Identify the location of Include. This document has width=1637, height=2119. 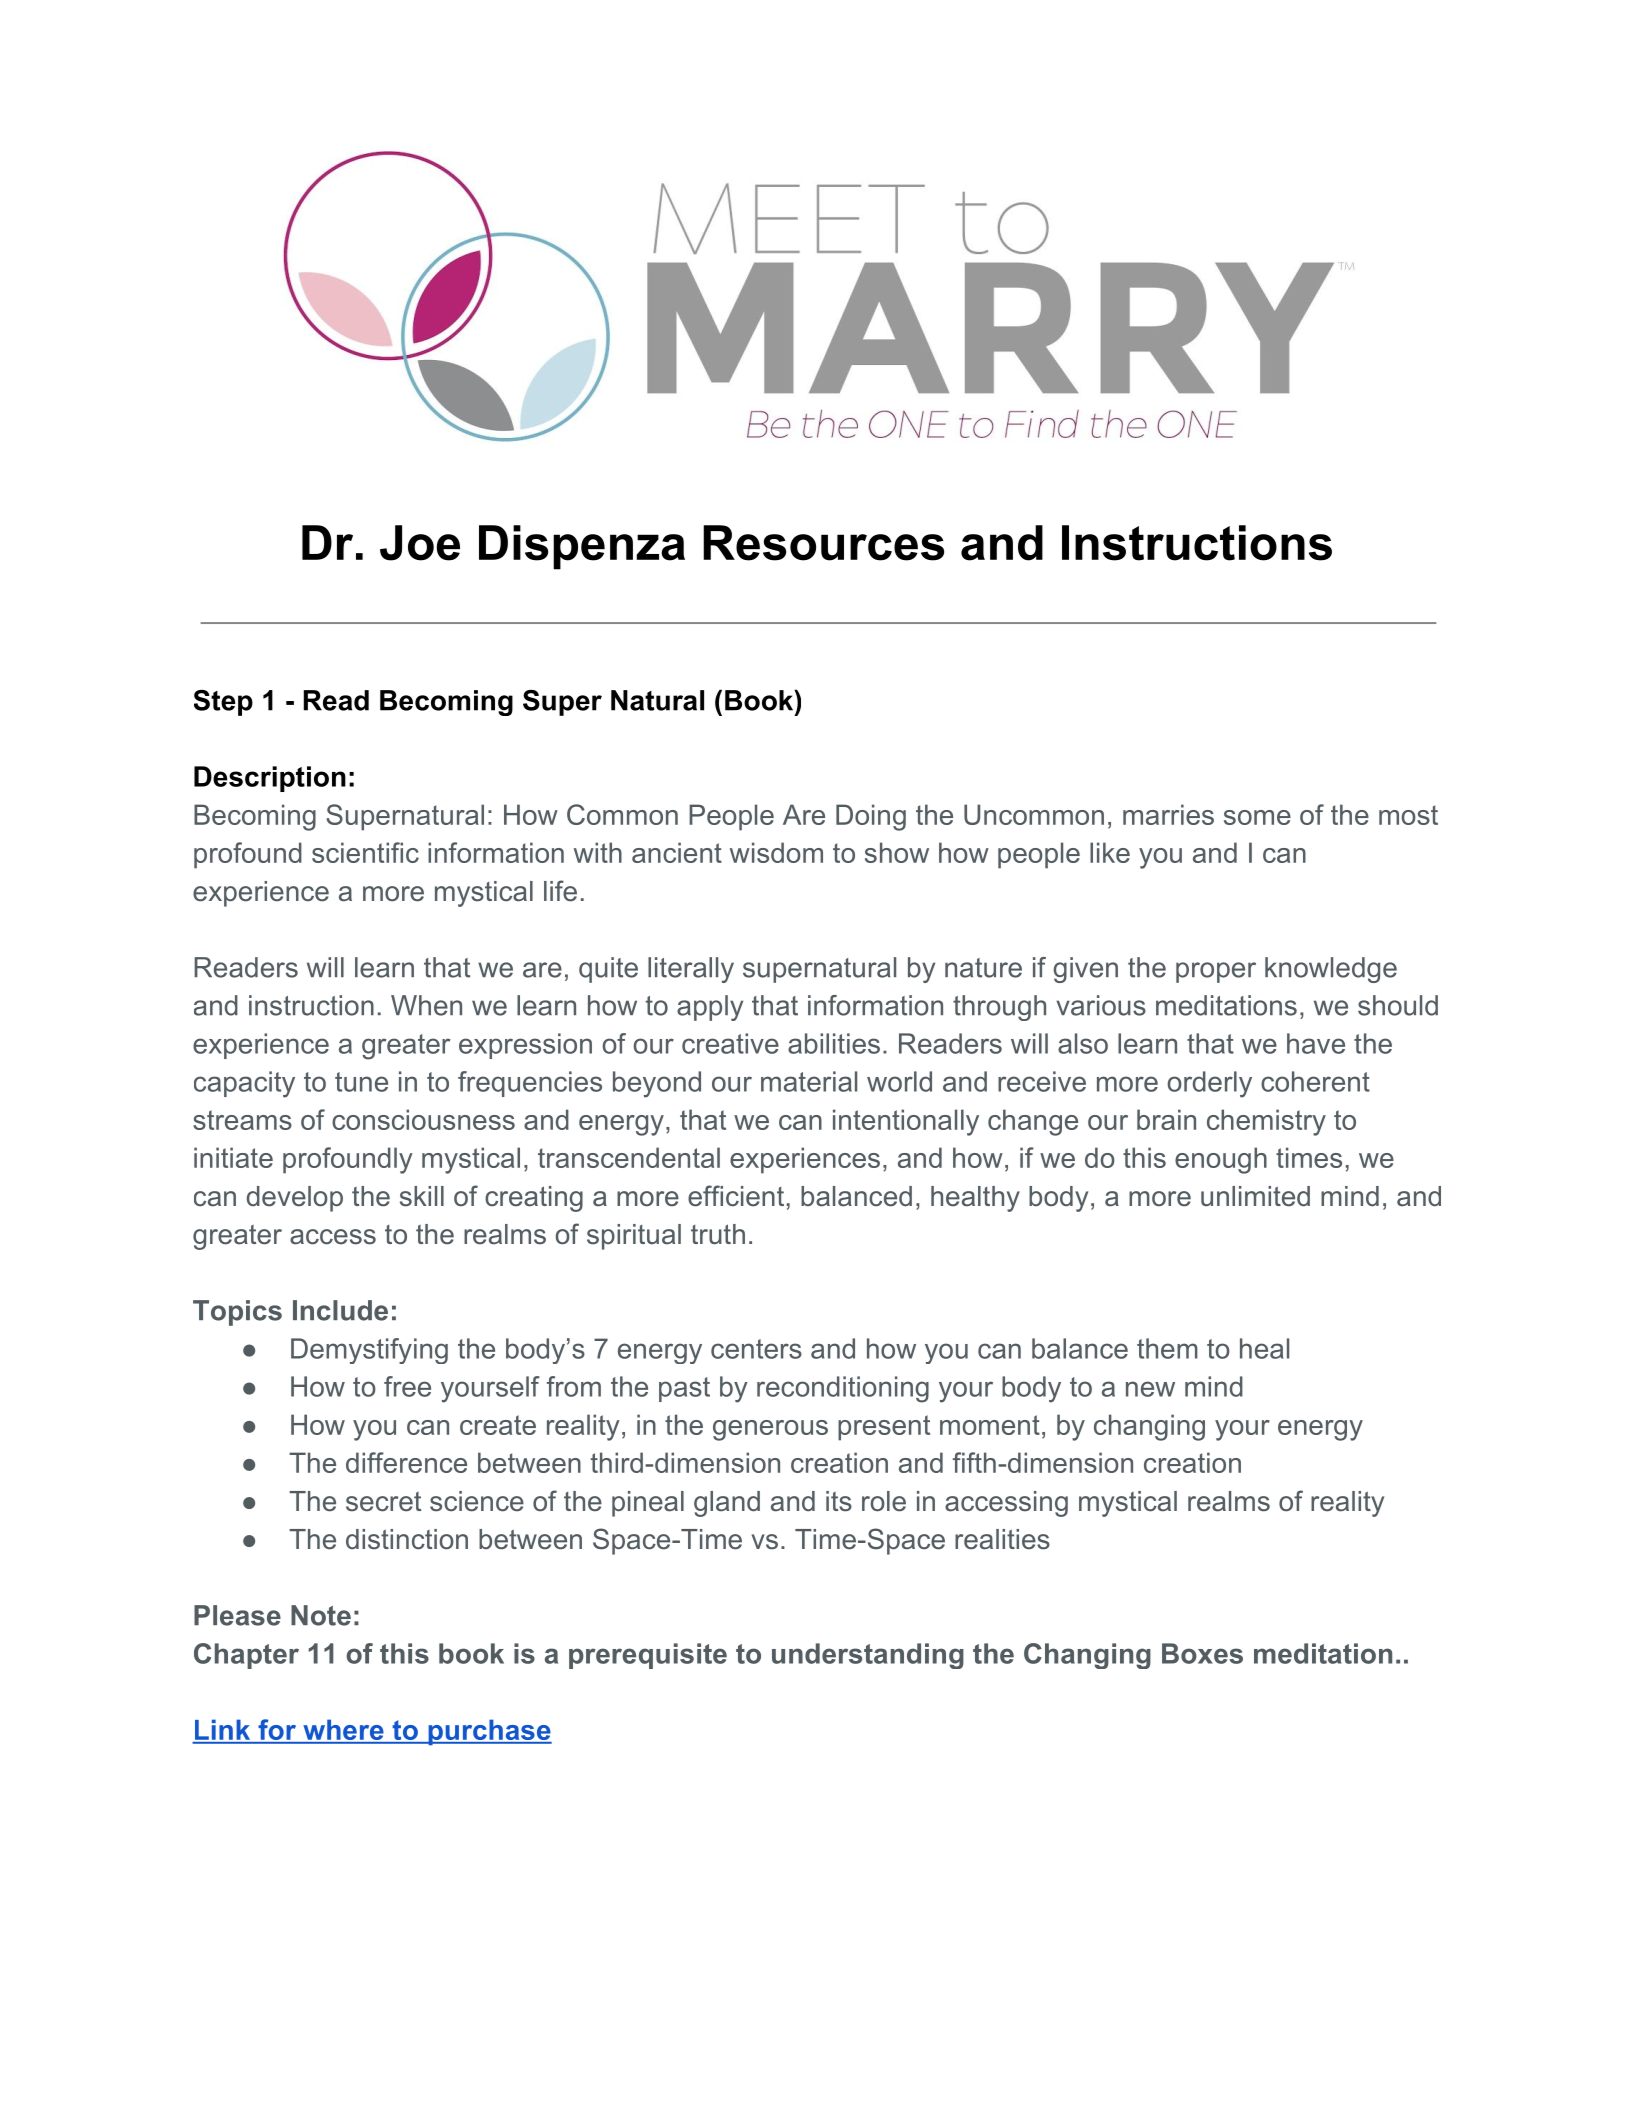
(340, 1310).
